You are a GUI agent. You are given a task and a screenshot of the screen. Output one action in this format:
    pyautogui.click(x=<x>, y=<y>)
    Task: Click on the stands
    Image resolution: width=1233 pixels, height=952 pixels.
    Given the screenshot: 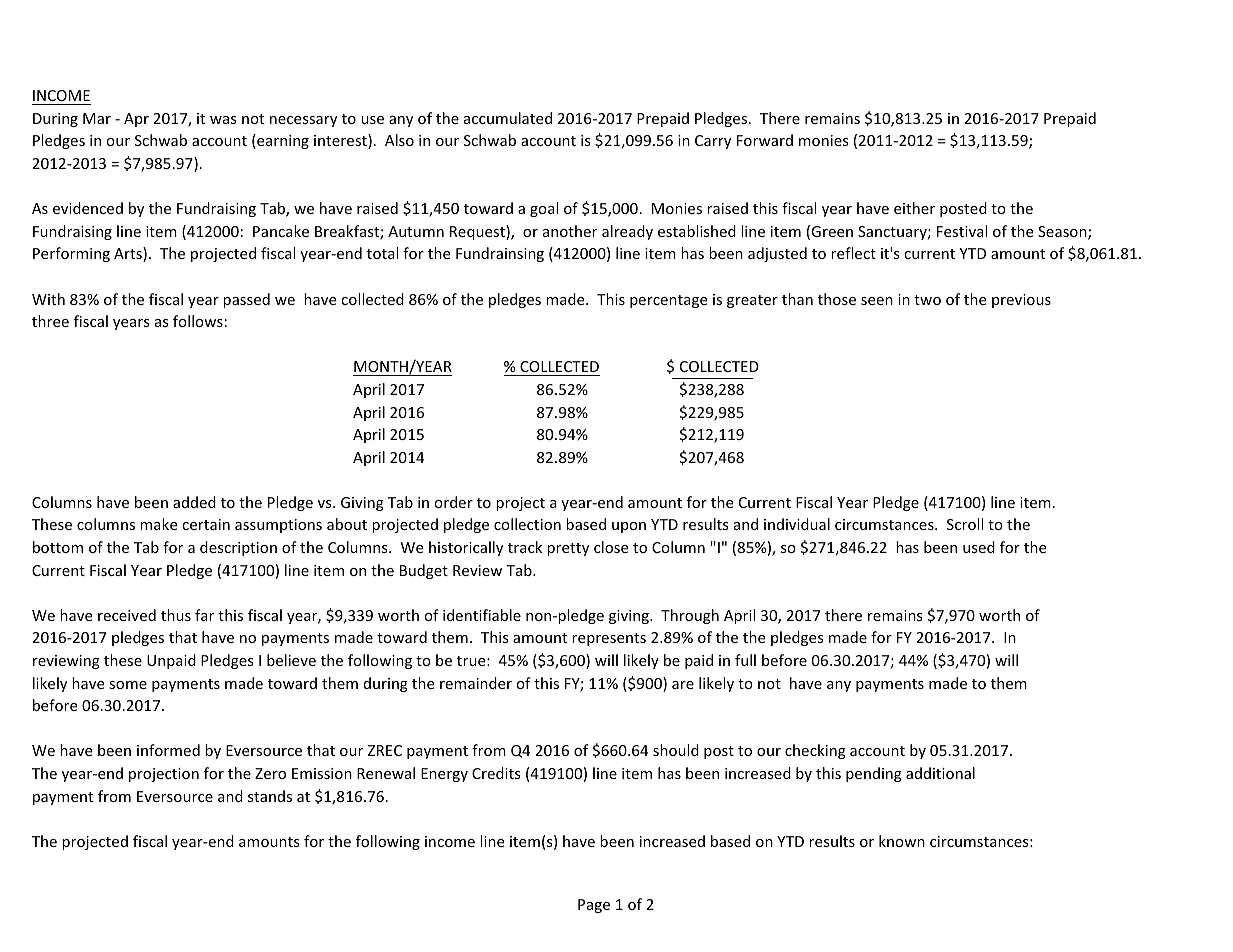 What is the action you would take?
    pyautogui.click(x=270, y=796)
